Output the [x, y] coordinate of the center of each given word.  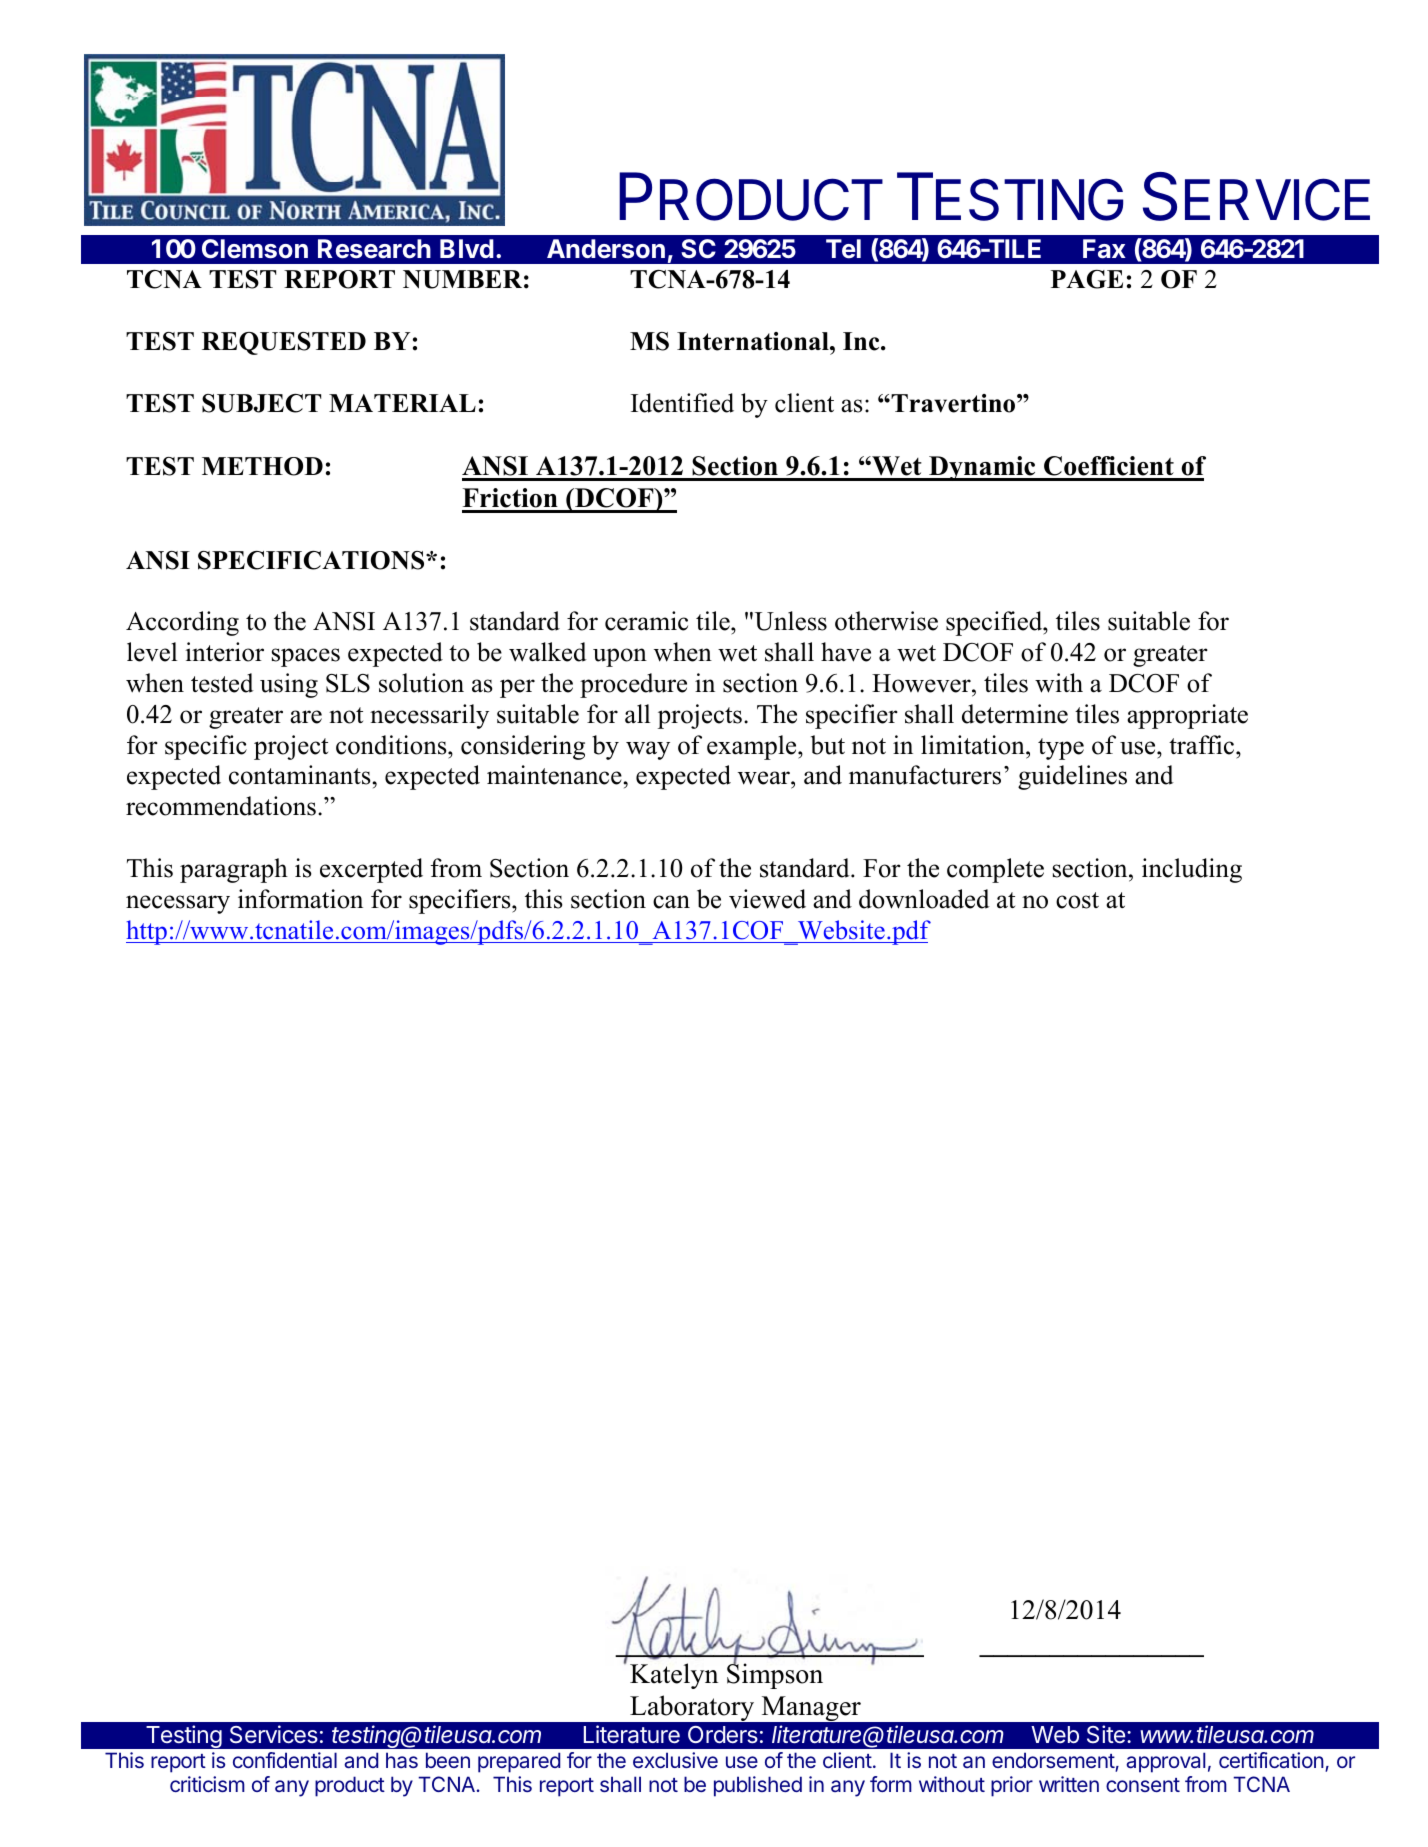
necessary [178, 904]
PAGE [1087, 279]
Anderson [606, 249]
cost [1077, 900]
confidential [285, 1760]
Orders [723, 1735]
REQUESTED [284, 343]
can [671, 902]
